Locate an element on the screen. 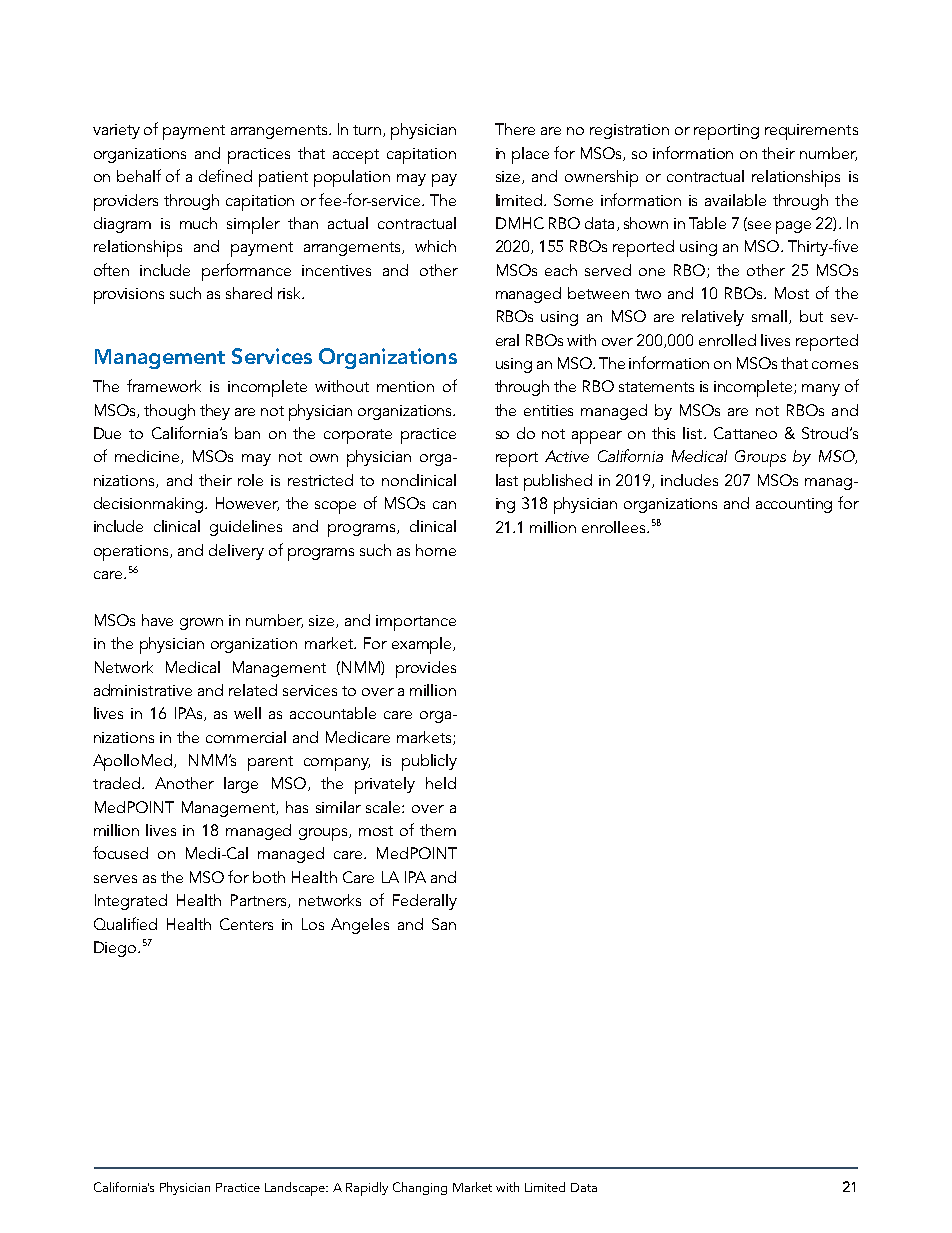  Landscape is located at coordinates (296, 1189).
